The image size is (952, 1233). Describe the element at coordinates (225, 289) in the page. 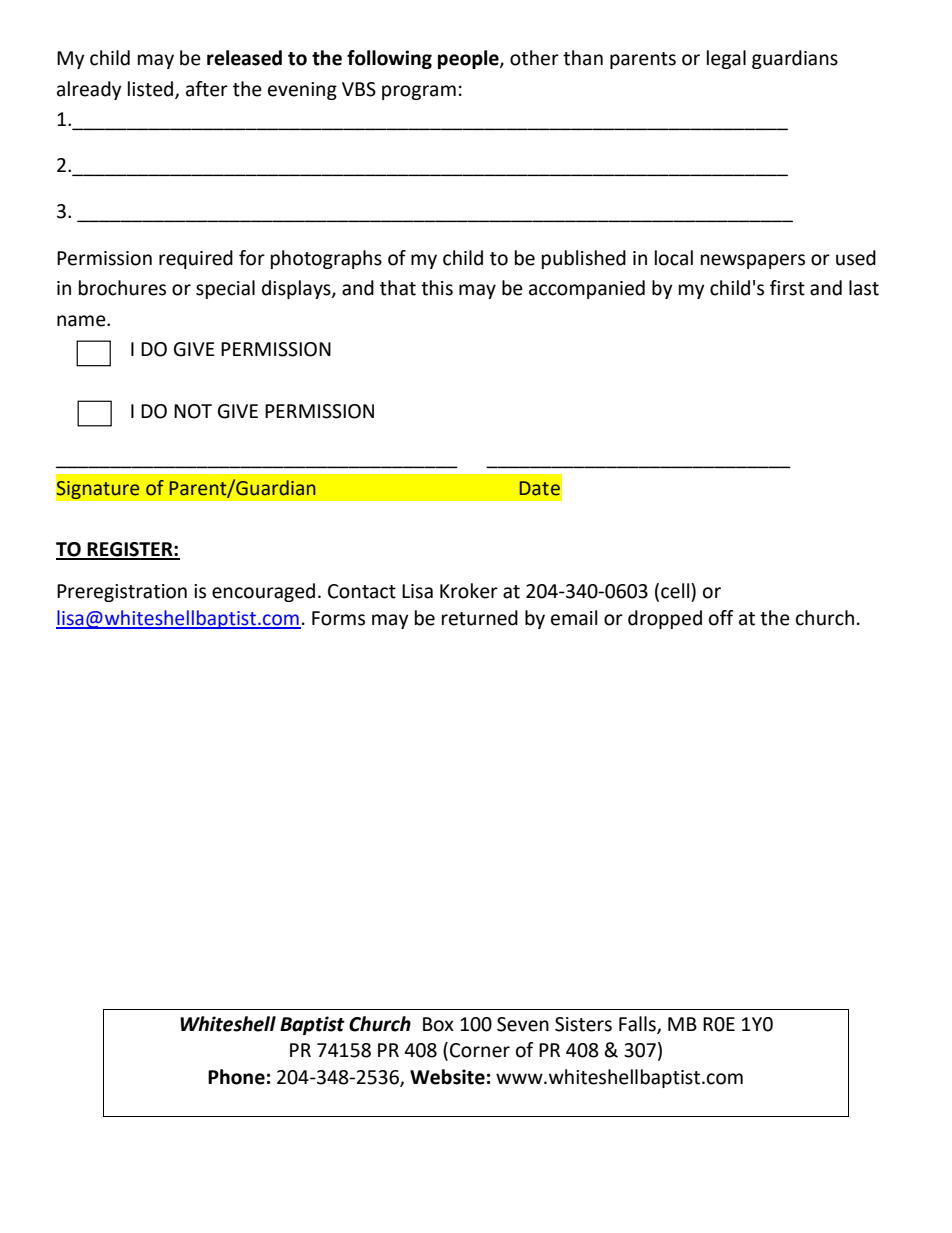

I see `special` at that location.
